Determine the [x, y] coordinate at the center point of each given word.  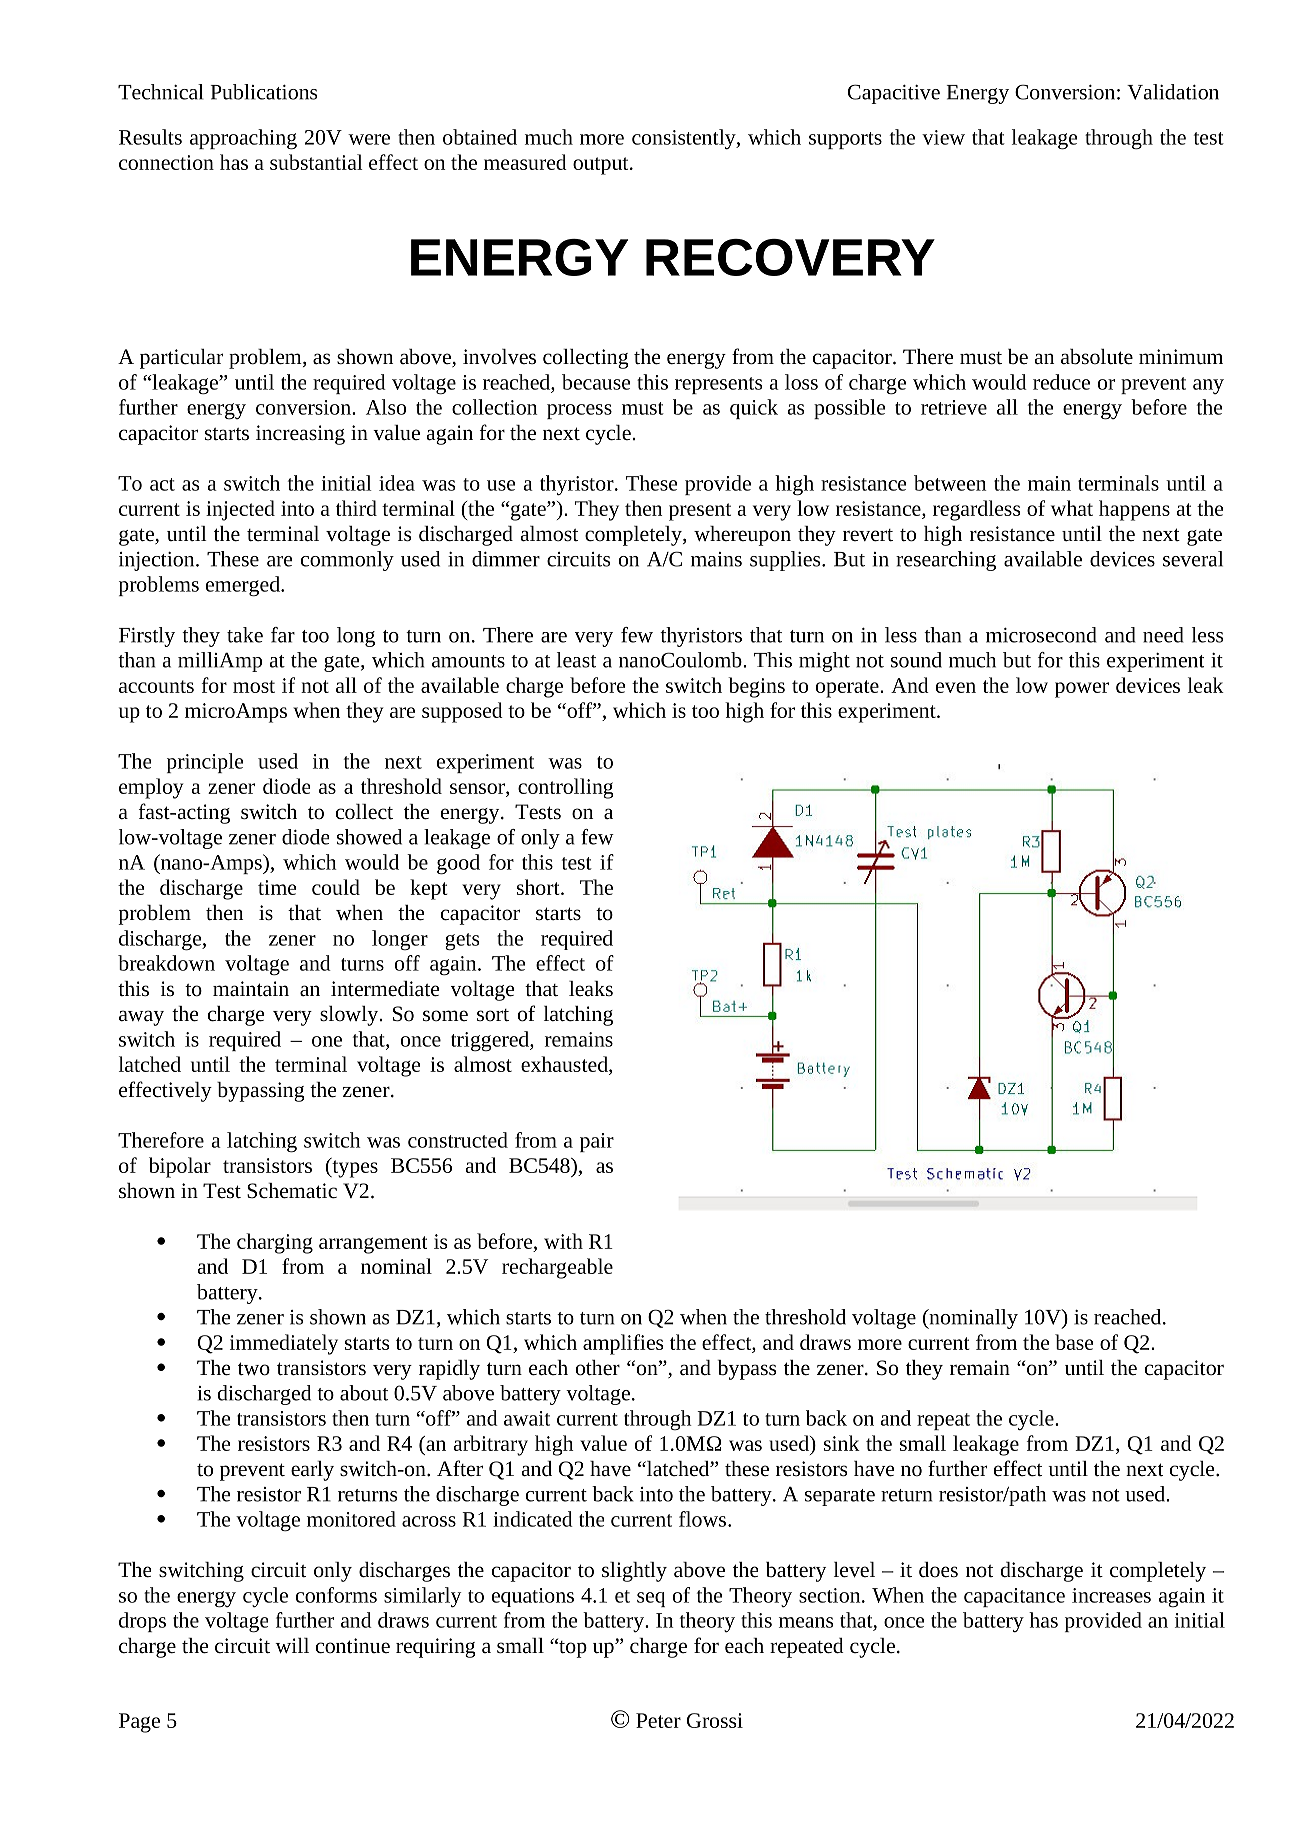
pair [597, 1142]
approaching [243, 139]
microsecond [1041, 635]
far [283, 635]
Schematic [292, 1191]
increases [1111, 1595]
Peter [658, 1720]
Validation [1173, 92]
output [602, 166]
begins [756, 687]
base [1074, 1342]
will [292, 1645]
